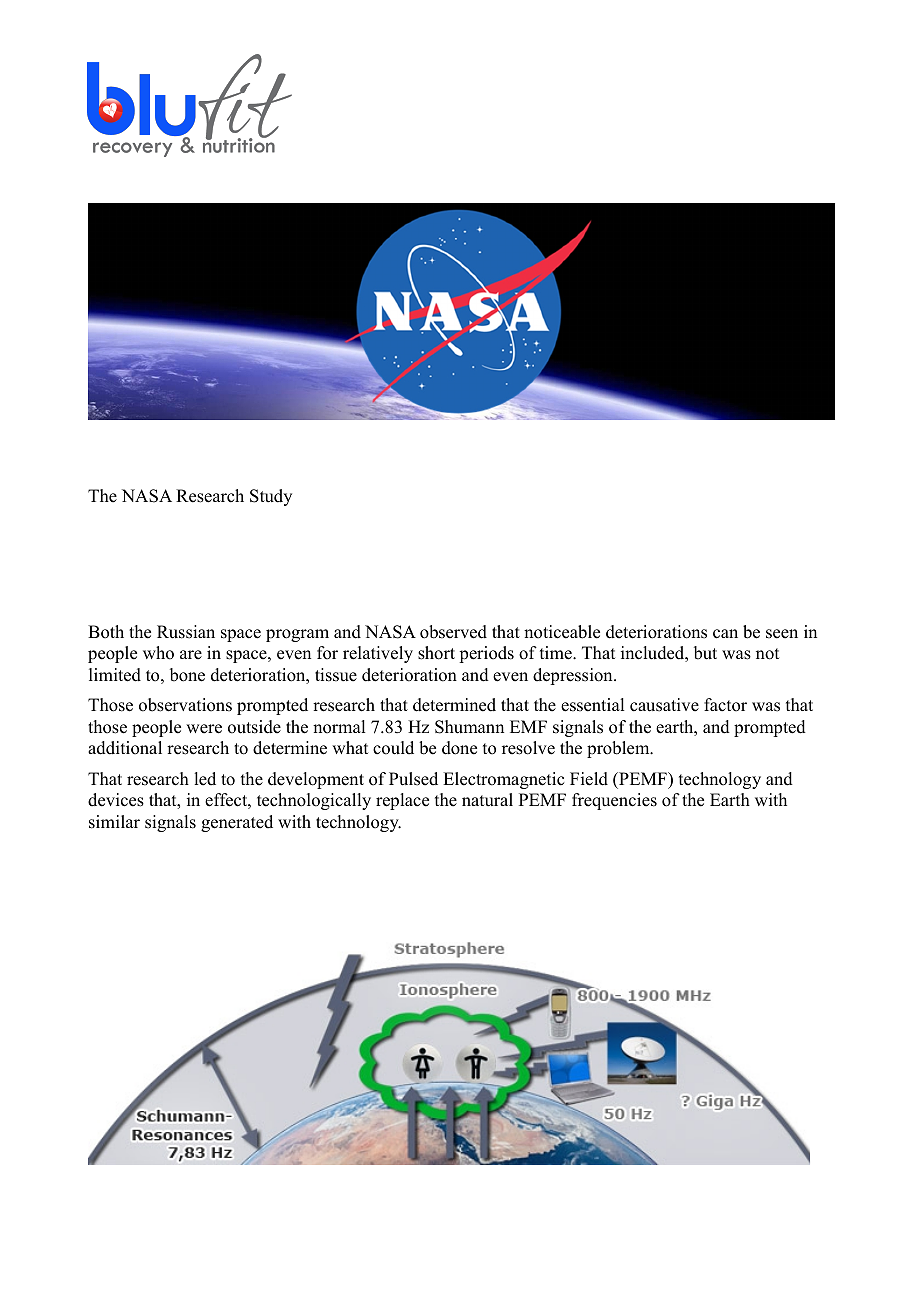  What do you see at coordinates (204, 729) in the screenshot?
I see `were` at bounding box center [204, 729].
